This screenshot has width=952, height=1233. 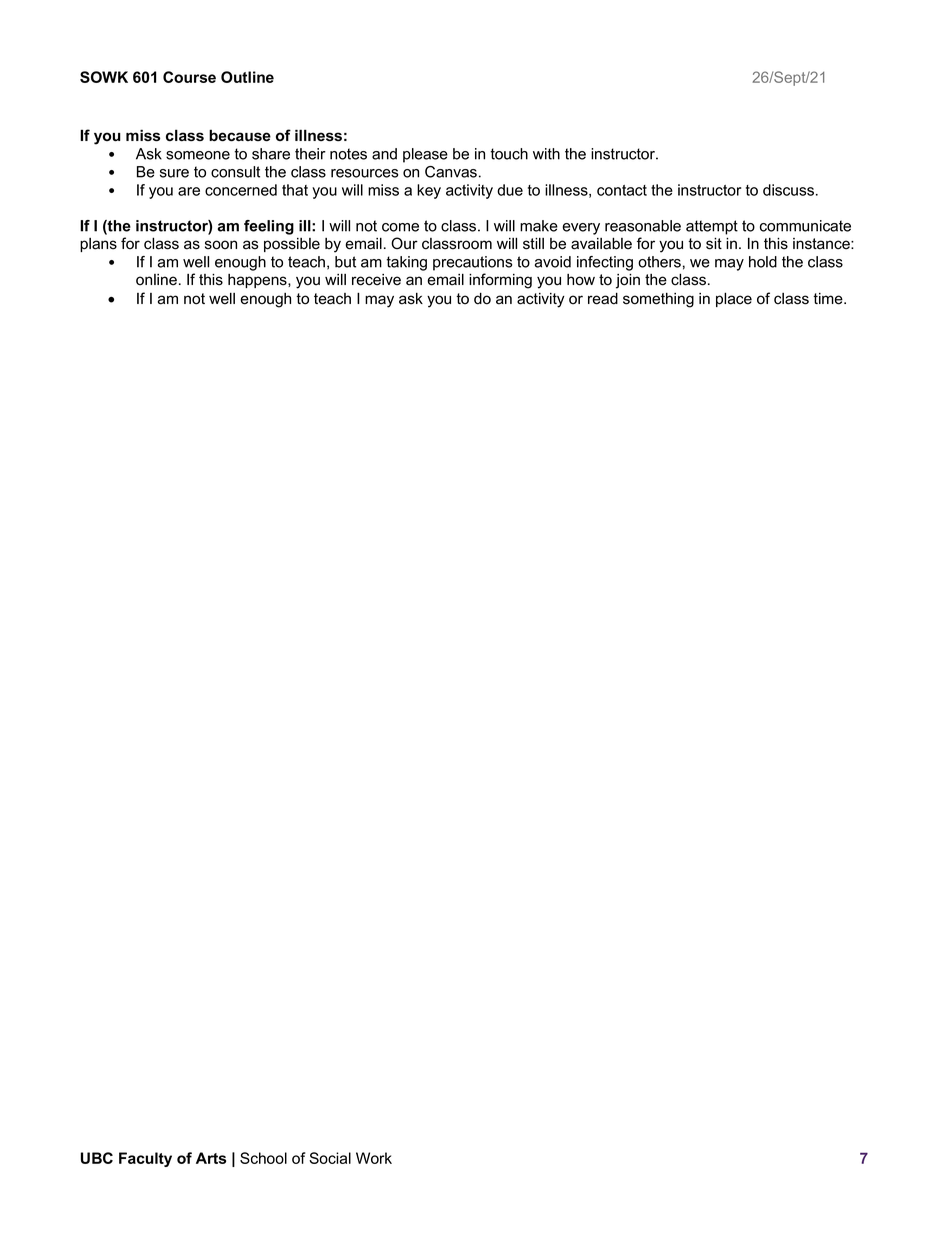 I want to click on Work, so click(x=374, y=1158).
